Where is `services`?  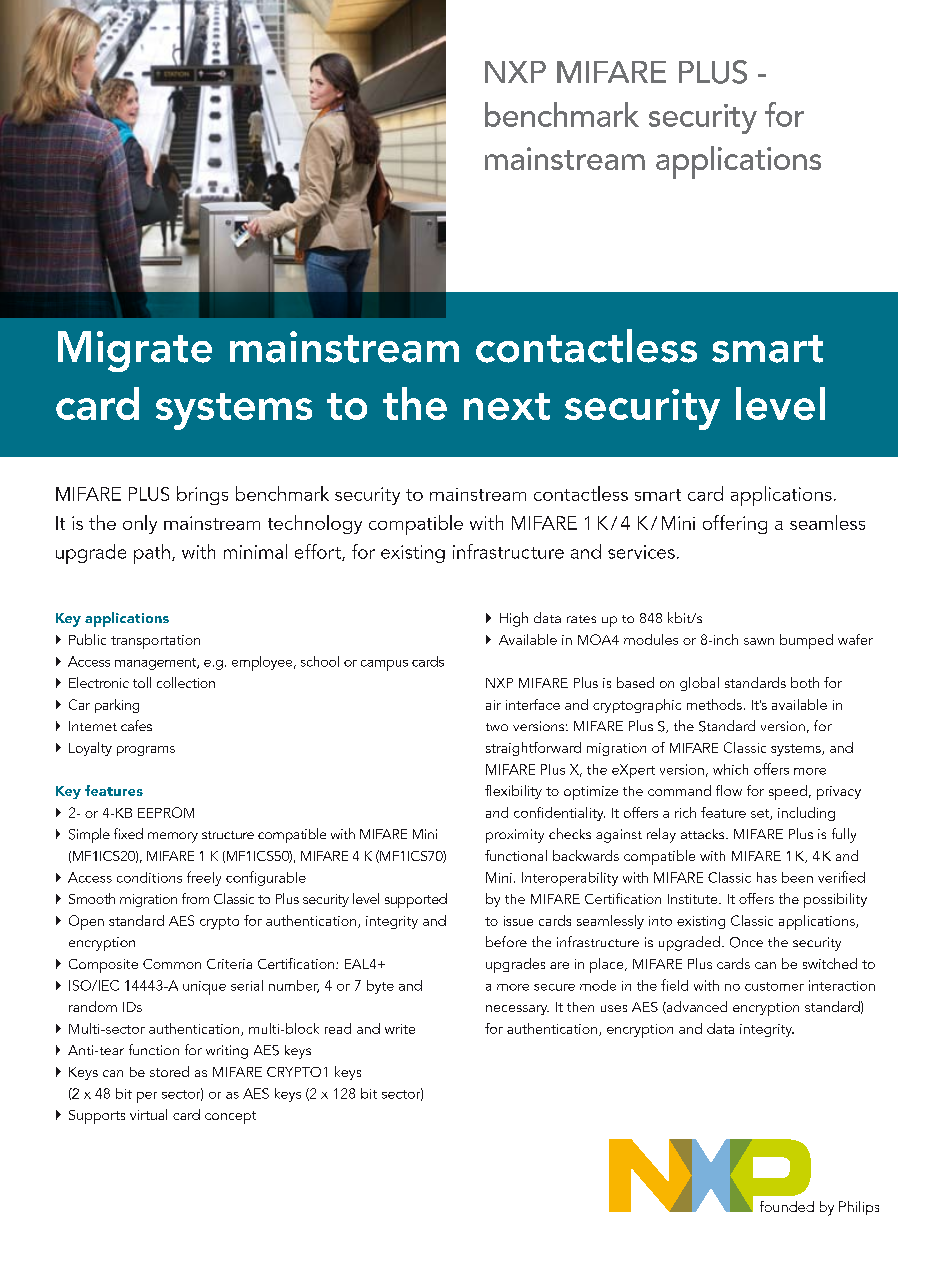 services is located at coordinates (641, 552).
